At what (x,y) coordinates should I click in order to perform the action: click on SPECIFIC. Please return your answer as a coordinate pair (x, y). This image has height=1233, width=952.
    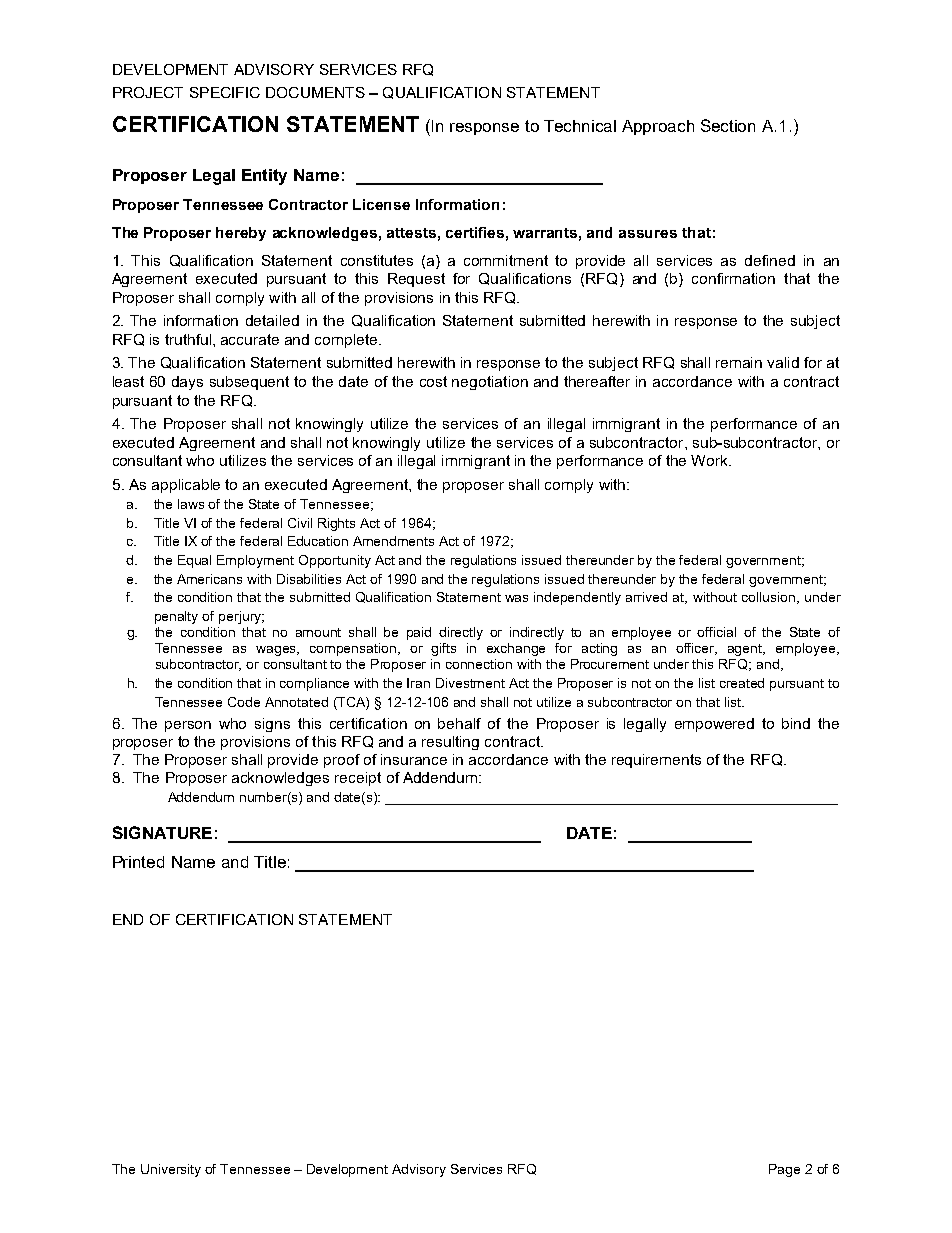
    Looking at the image, I should click on (225, 92).
